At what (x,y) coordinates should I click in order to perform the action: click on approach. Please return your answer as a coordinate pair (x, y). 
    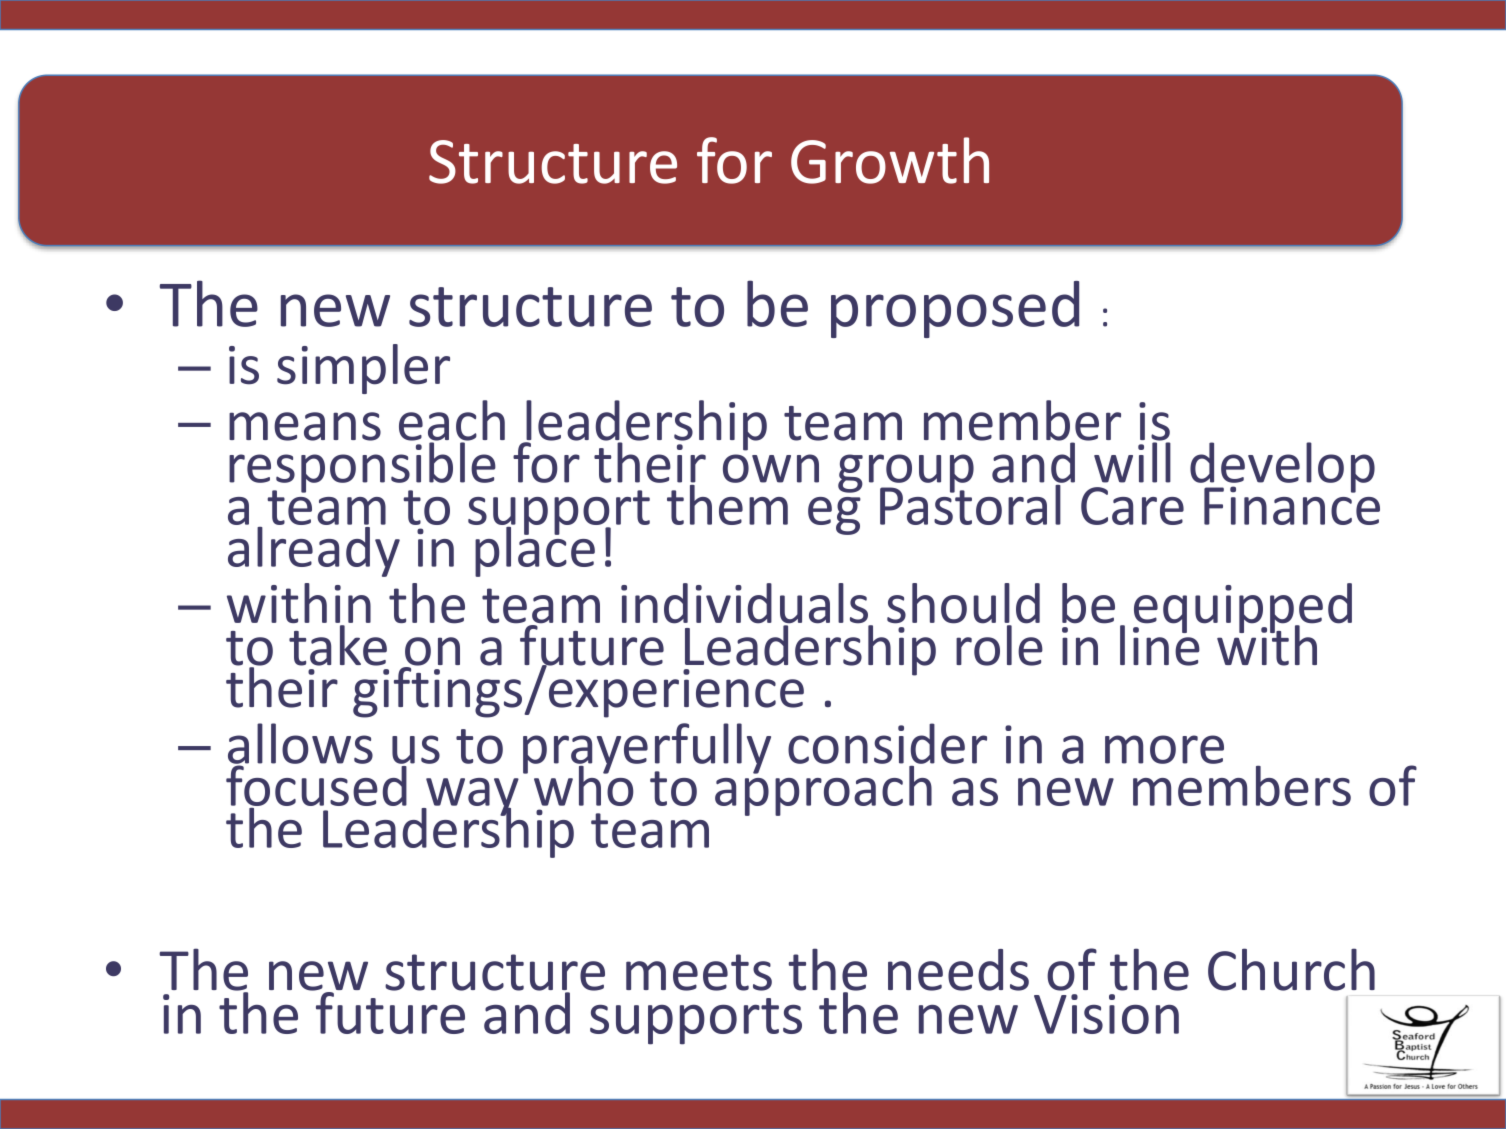
    Looking at the image, I should click on (823, 789).
